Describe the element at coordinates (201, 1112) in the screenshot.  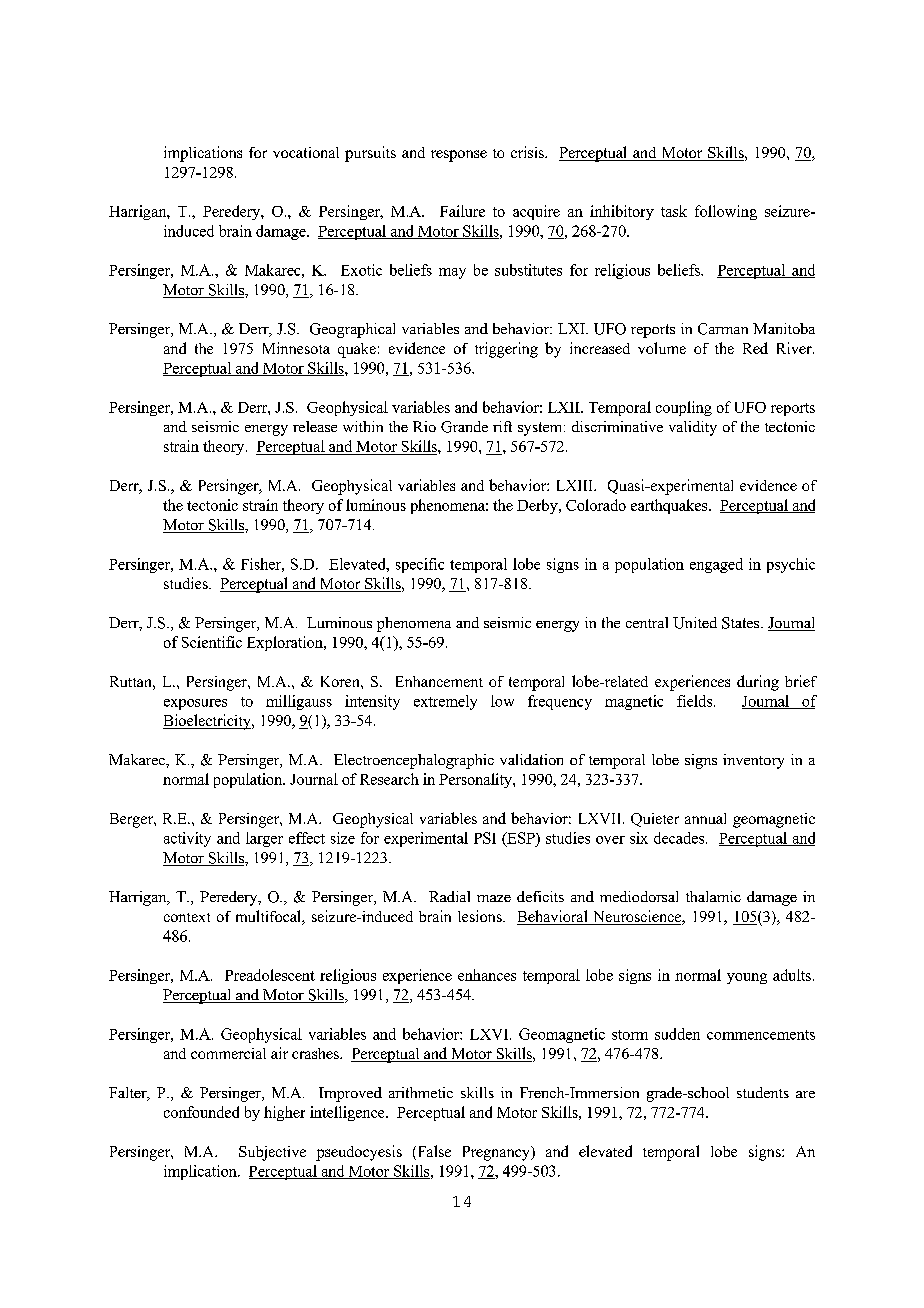
I see `confounded` at that location.
